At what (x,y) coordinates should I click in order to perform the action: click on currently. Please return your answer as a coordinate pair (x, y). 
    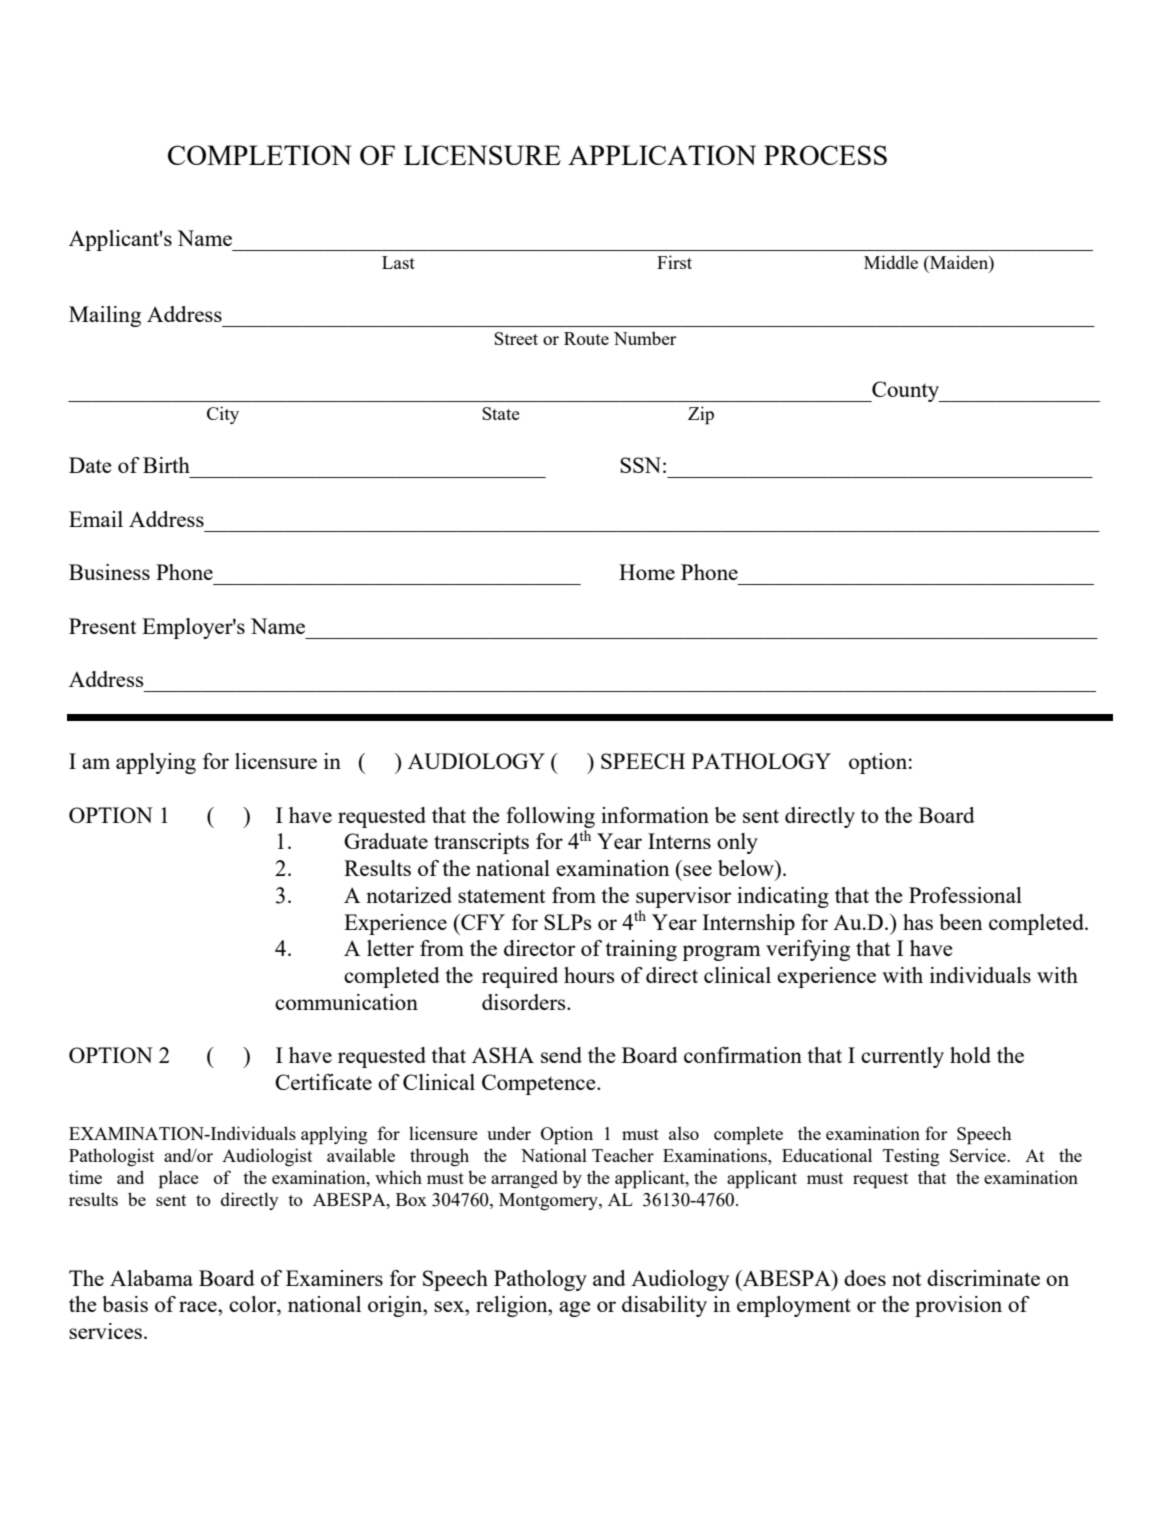
    Looking at the image, I should click on (902, 1057).
